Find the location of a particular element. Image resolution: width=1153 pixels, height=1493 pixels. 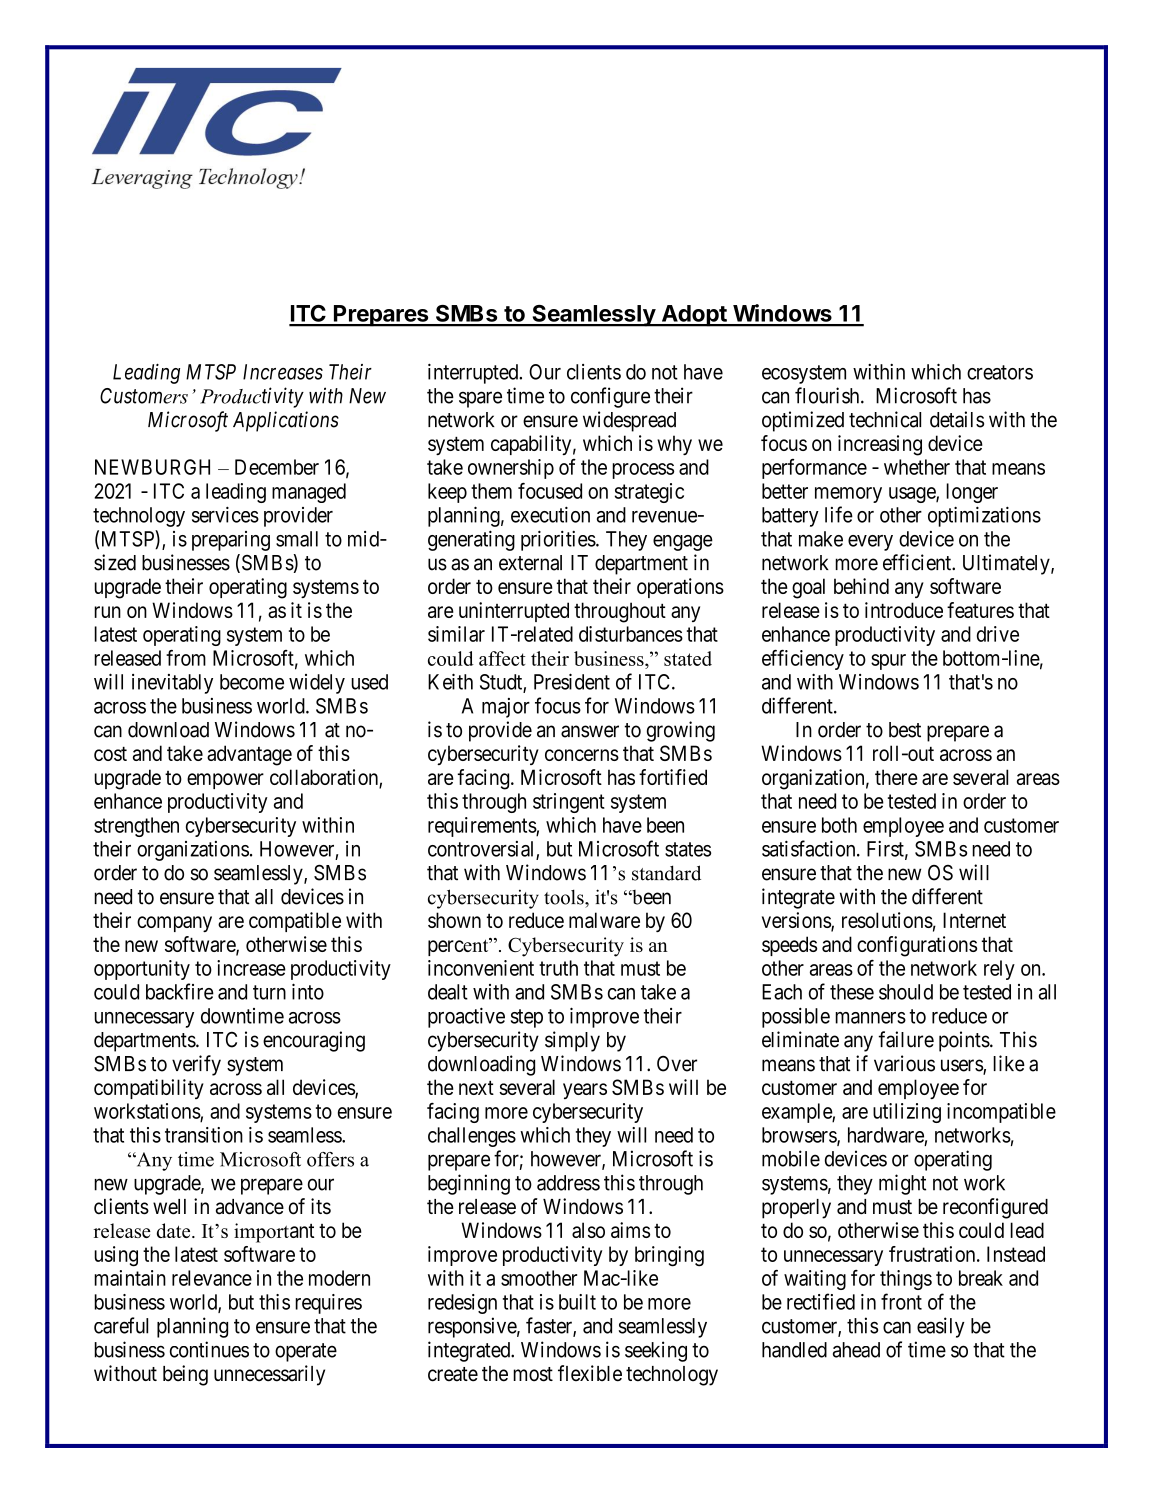

Applications is located at coordinates (286, 421).
